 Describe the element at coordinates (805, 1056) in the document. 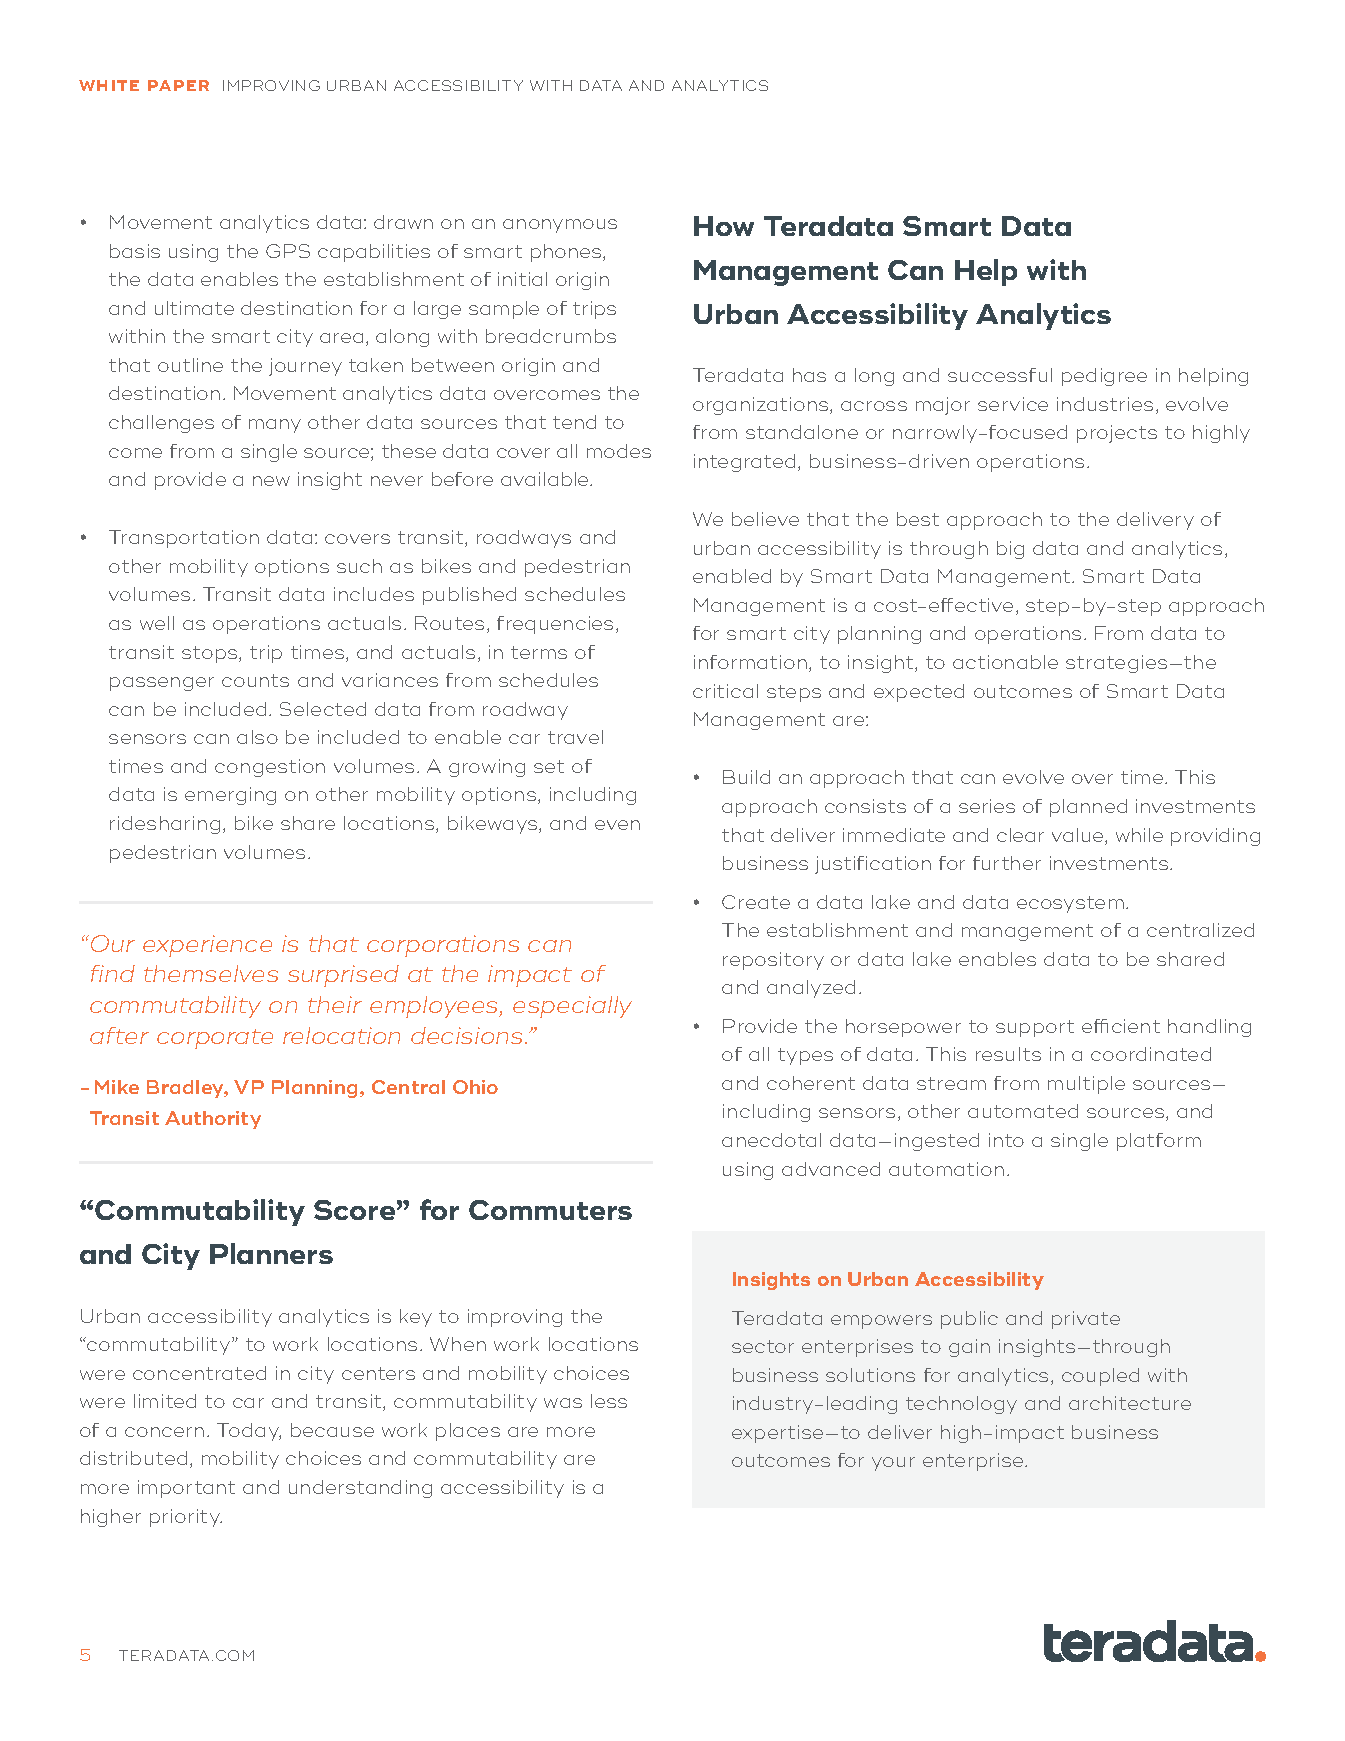

I see `types` at that location.
